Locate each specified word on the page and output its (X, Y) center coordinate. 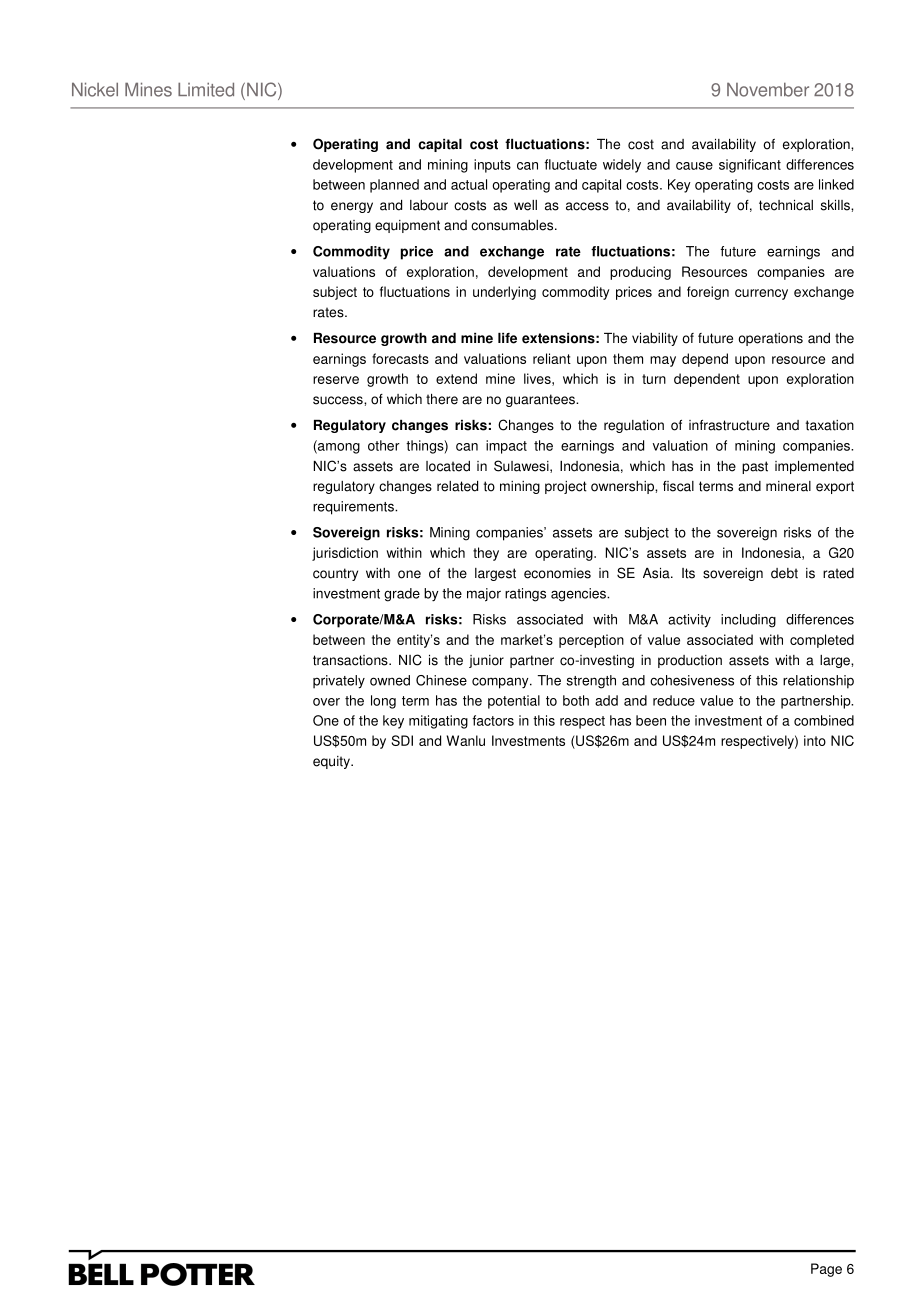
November (768, 89)
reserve (336, 380)
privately (339, 682)
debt (784, 573)
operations (770, 339)
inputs (492, 166)
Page (826, 1270)
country (335, 574)
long (383, 702)
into (815, 740)
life (507, 338)
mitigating (438, 722)
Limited (206, 89)
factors (493, 720)
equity (332, 762)
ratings (525, 595)
